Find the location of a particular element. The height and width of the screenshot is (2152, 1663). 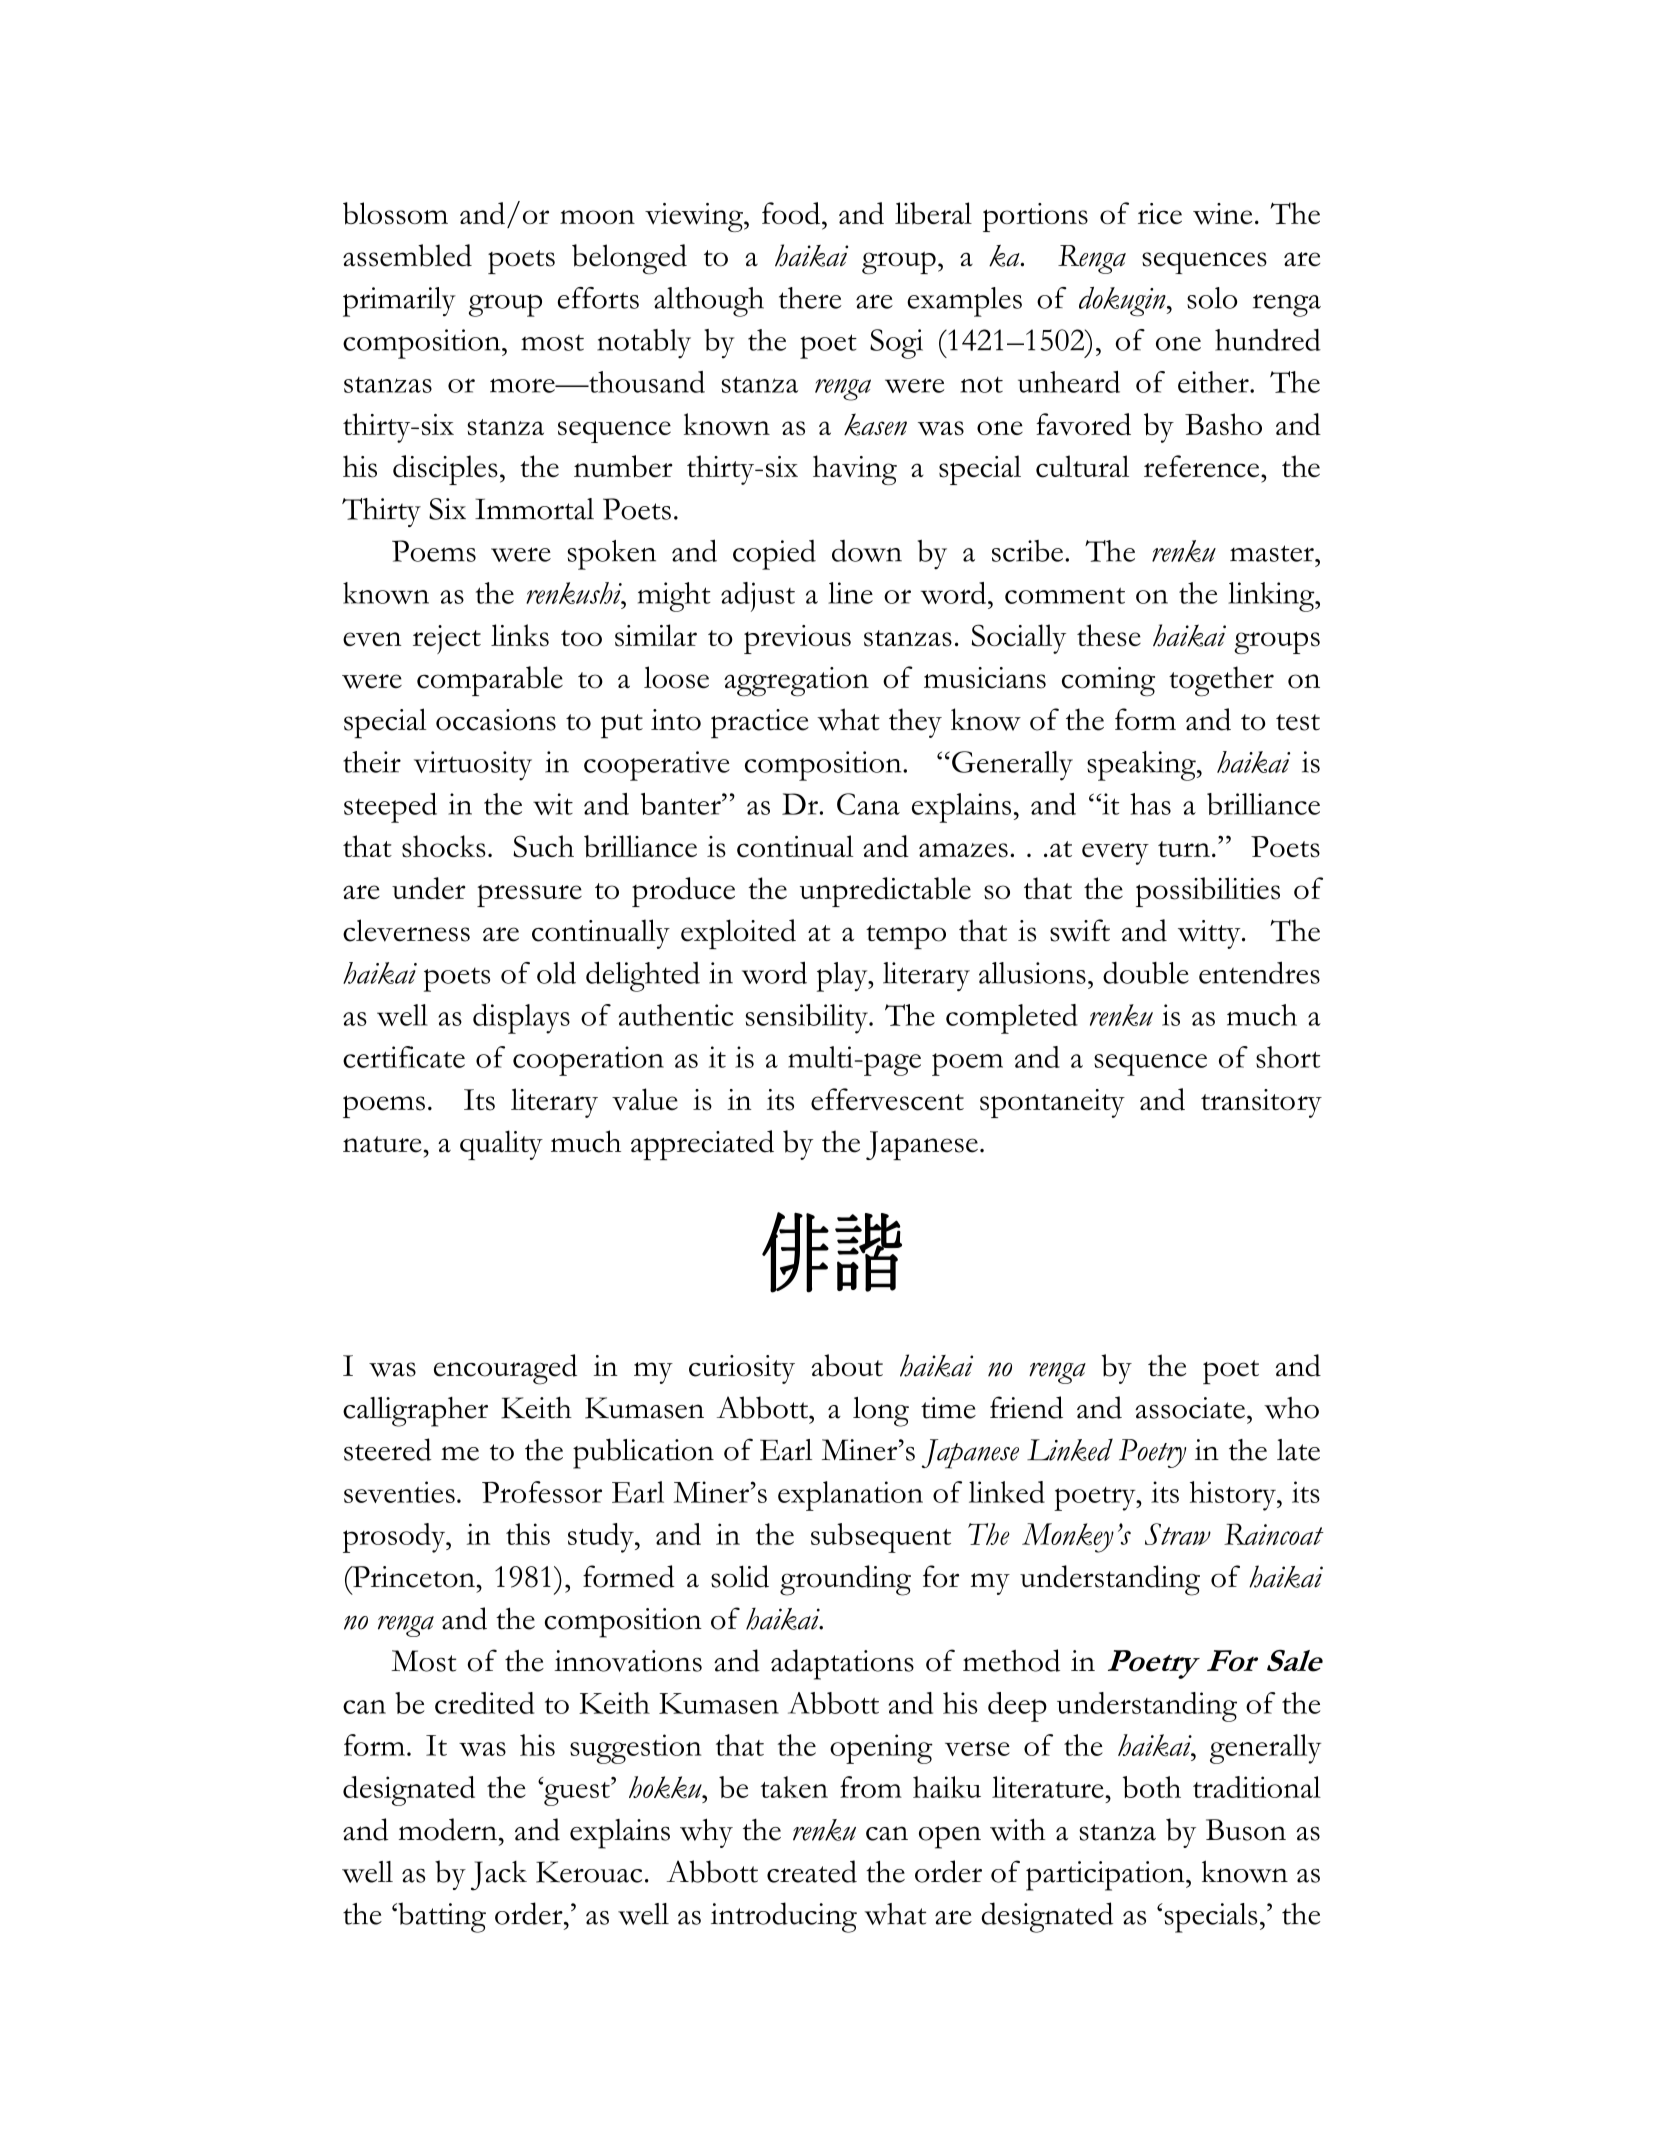

Jack is located at coordinates (499, 1876).
